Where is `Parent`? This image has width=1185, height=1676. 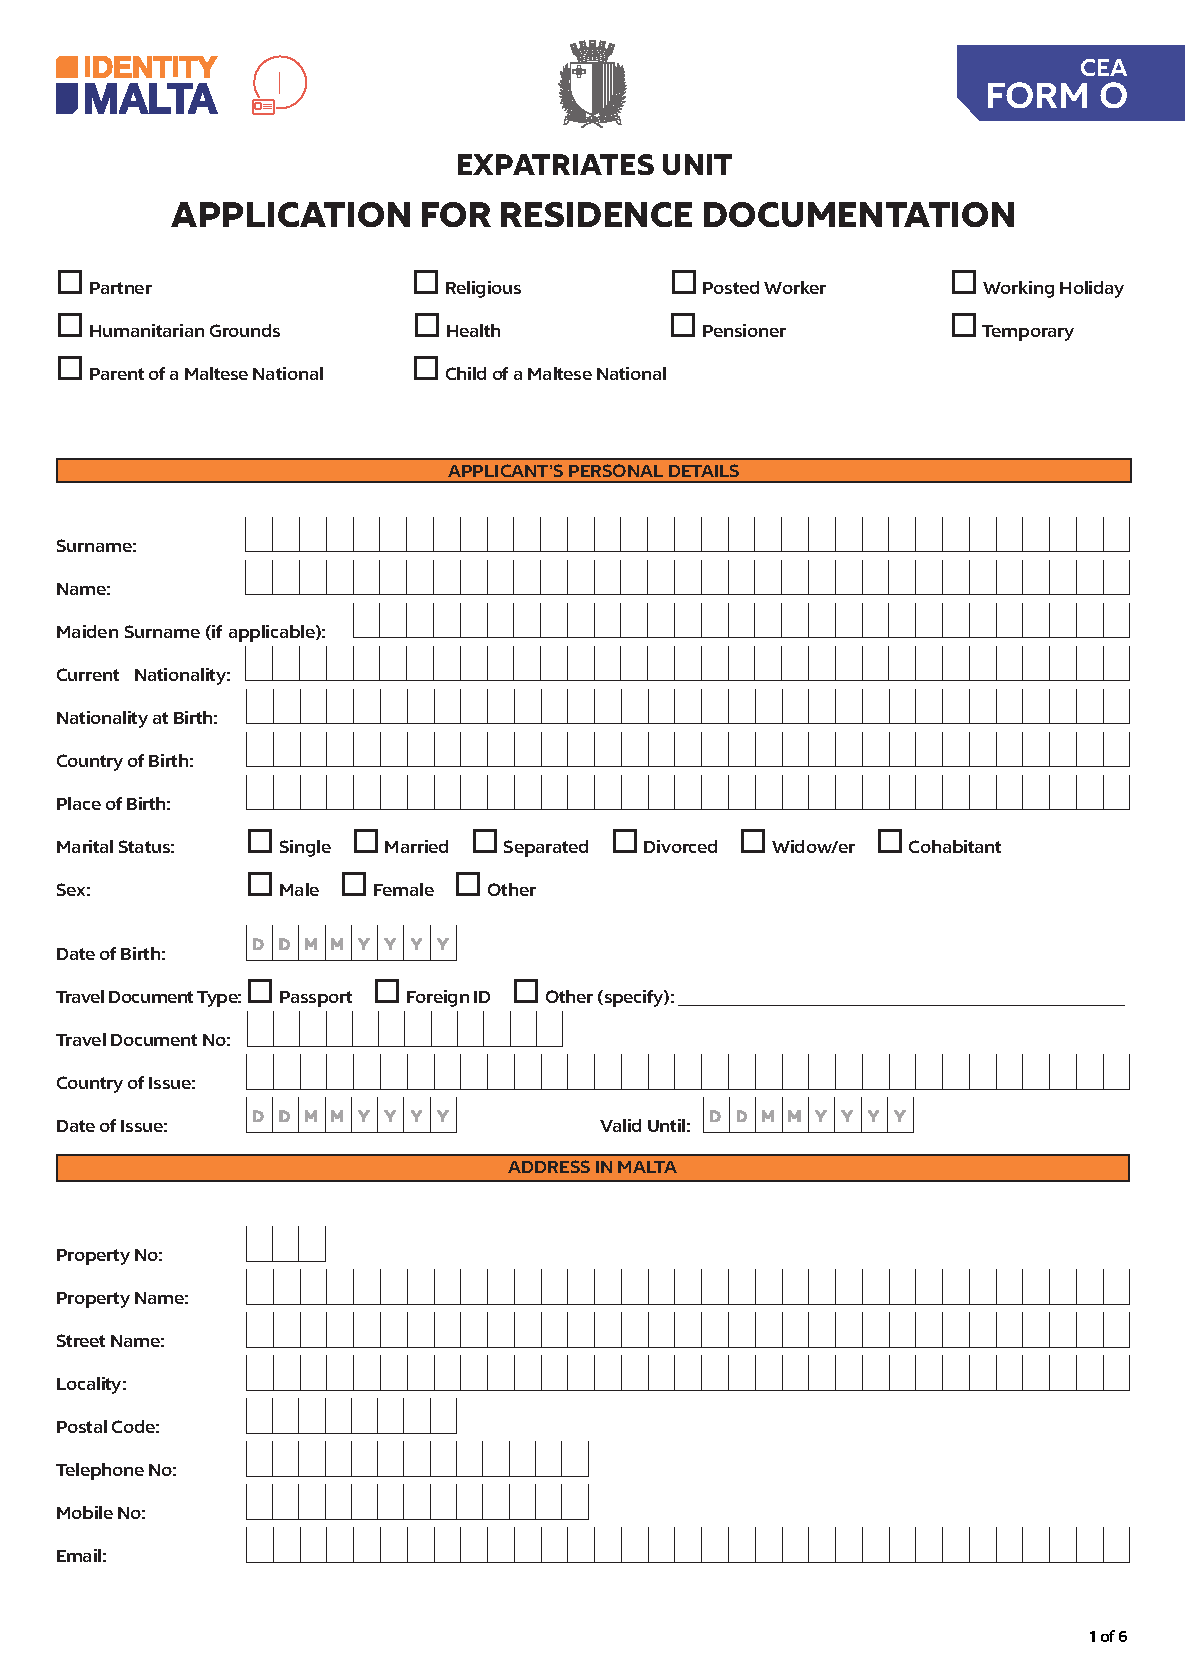 Parent is located at coordinates (117, 374).
